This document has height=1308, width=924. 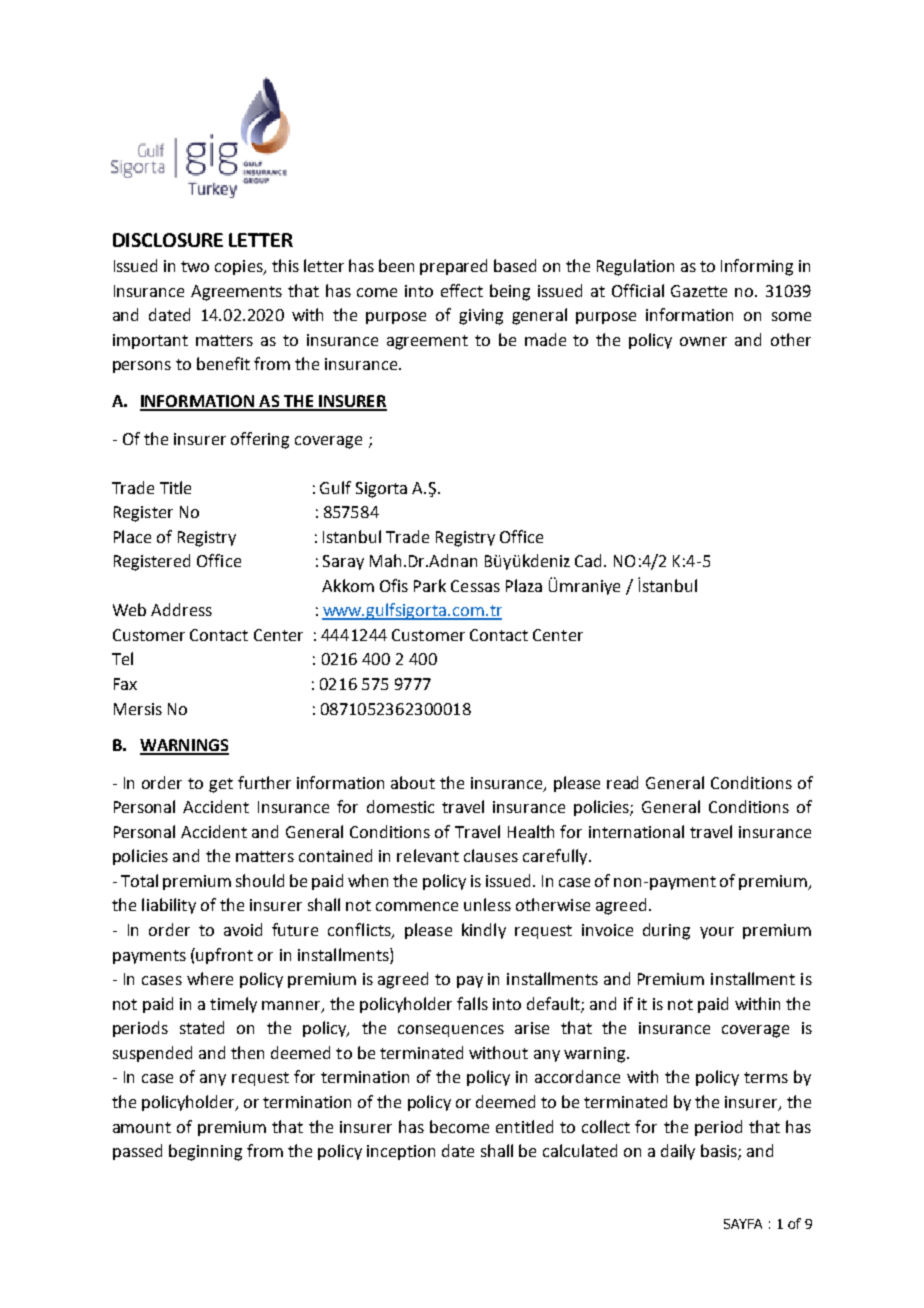 I want to click on Fax, so click(x=125, y=684).
